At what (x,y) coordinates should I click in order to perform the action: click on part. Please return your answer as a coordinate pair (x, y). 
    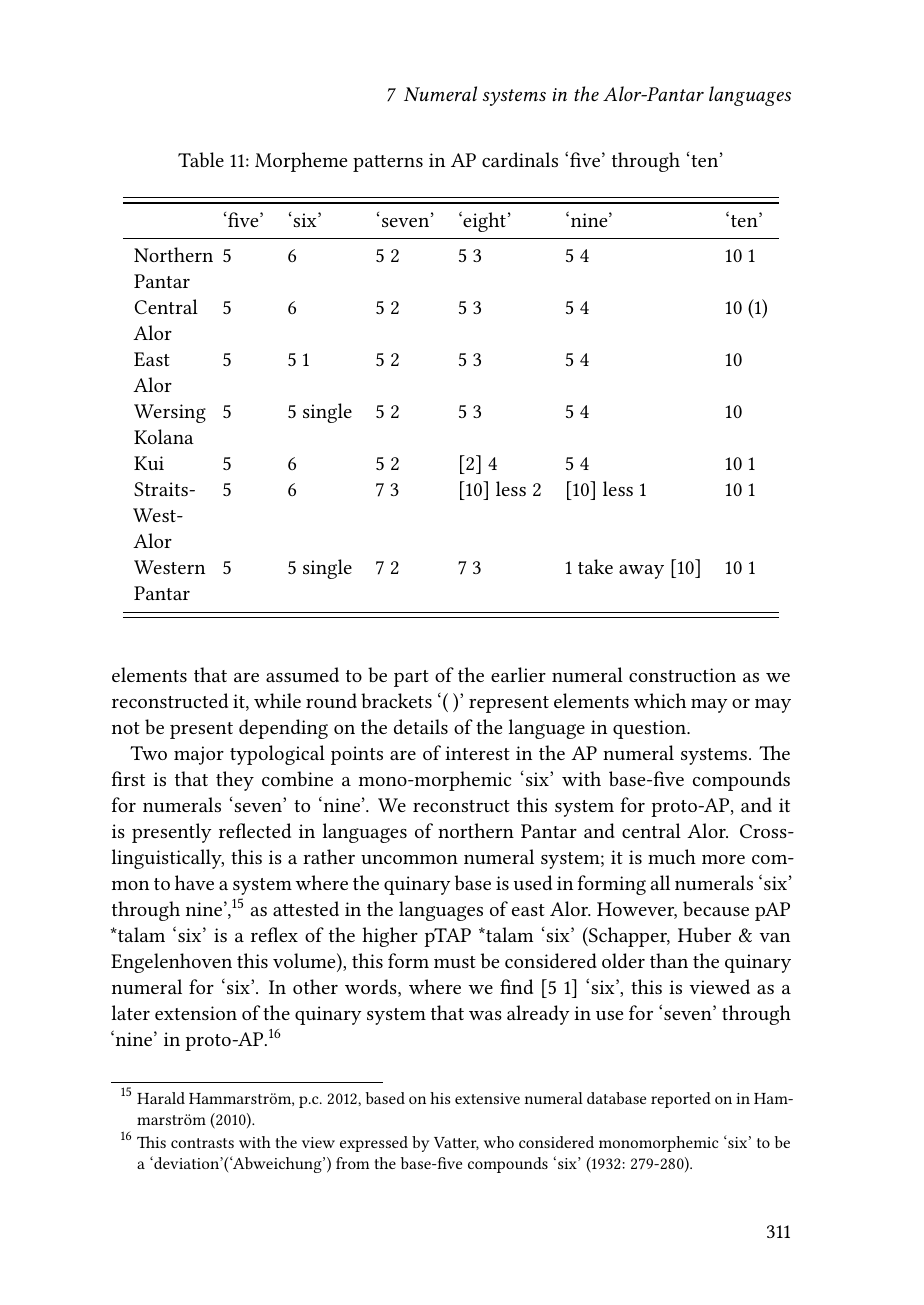
    Looking at the image, I should click on (411, 678).
